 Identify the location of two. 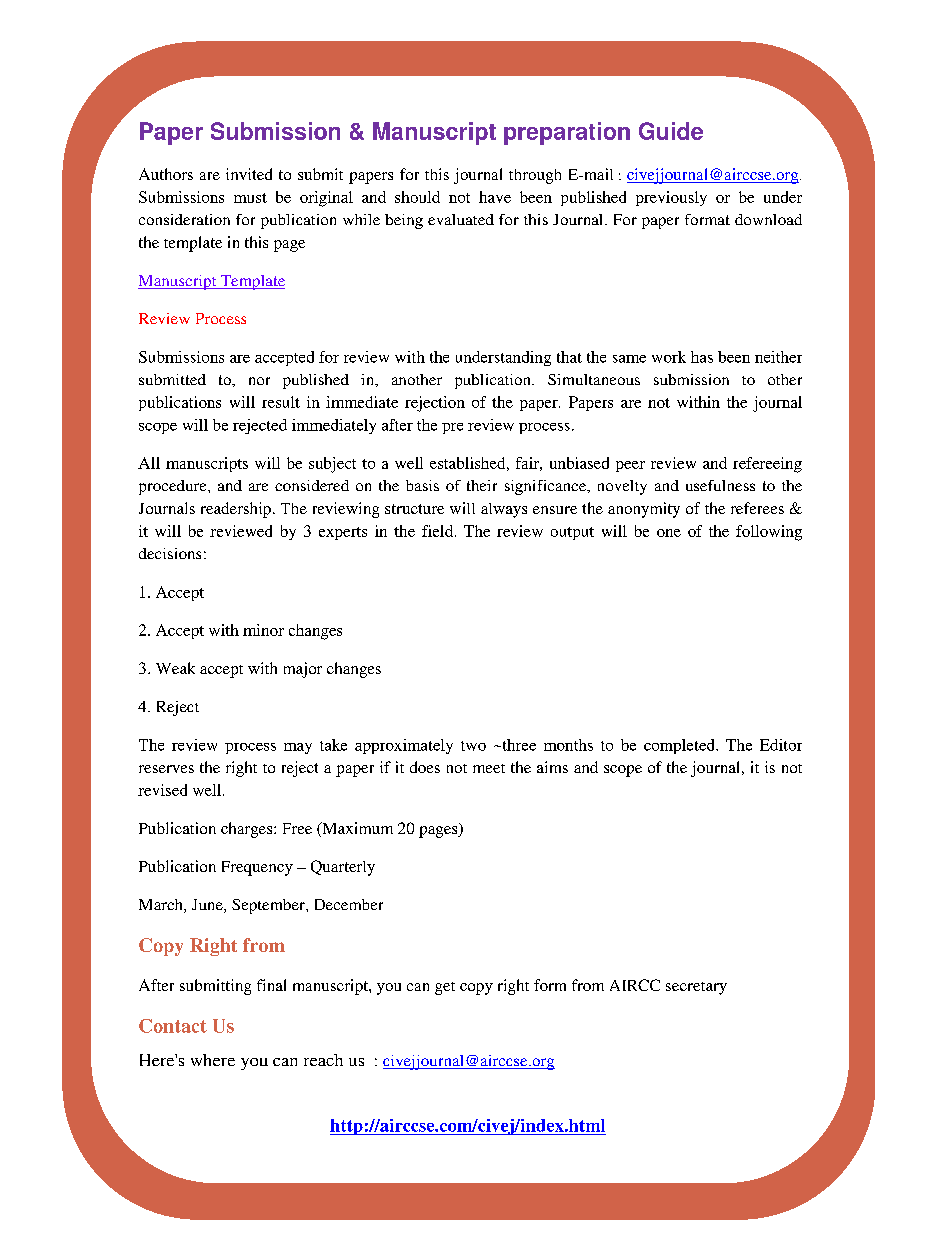
(473, 746).
